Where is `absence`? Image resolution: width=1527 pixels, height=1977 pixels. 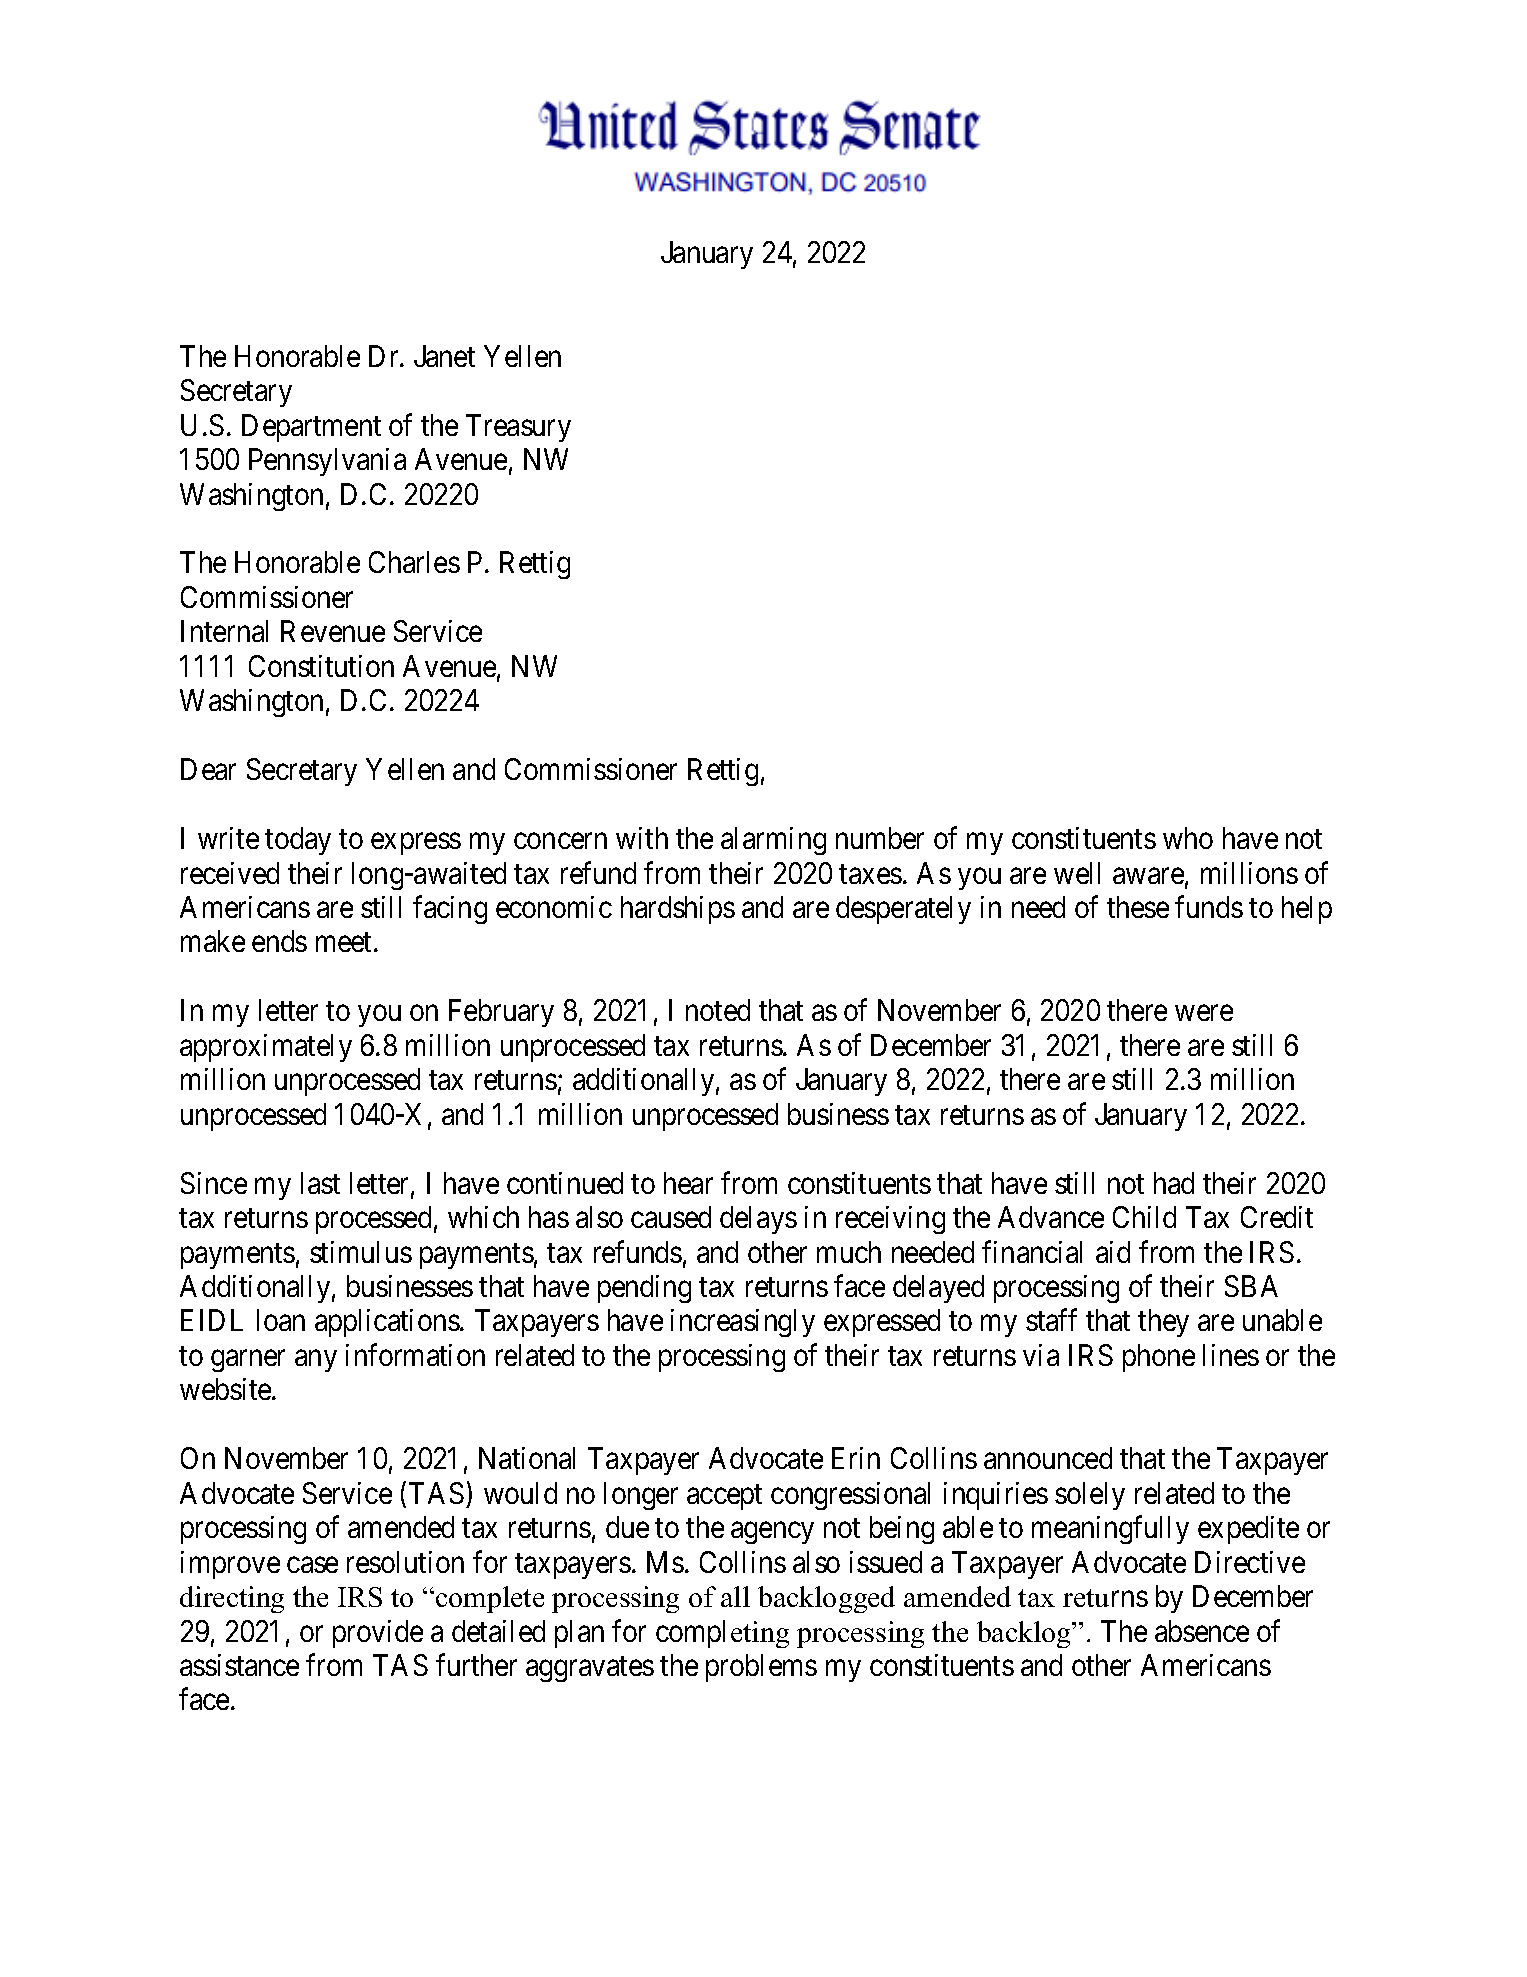
absence is located at coordinates (1202, 1631).
